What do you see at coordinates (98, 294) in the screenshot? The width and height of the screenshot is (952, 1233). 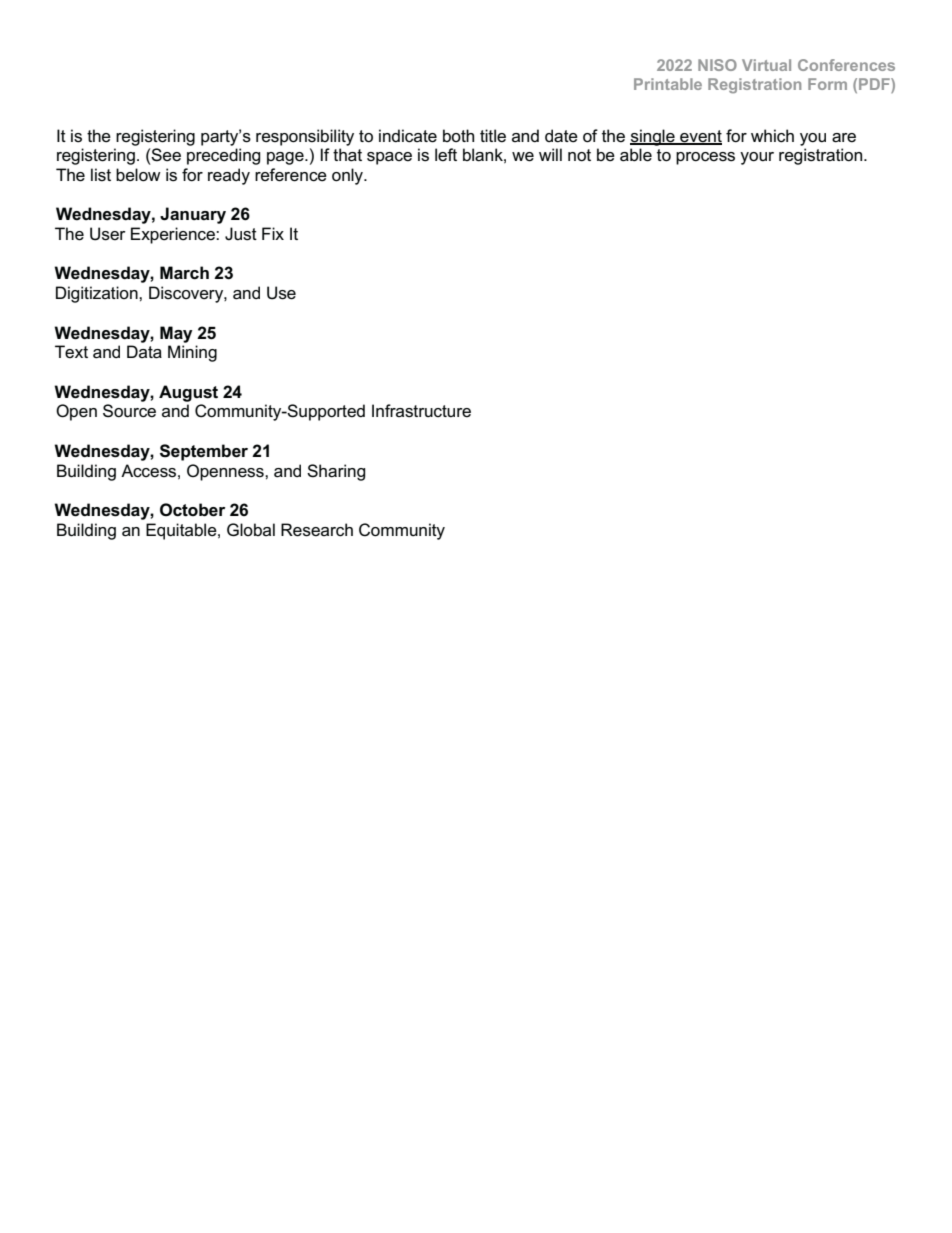 I see `Digitization` at bounding box center [98, 294].
